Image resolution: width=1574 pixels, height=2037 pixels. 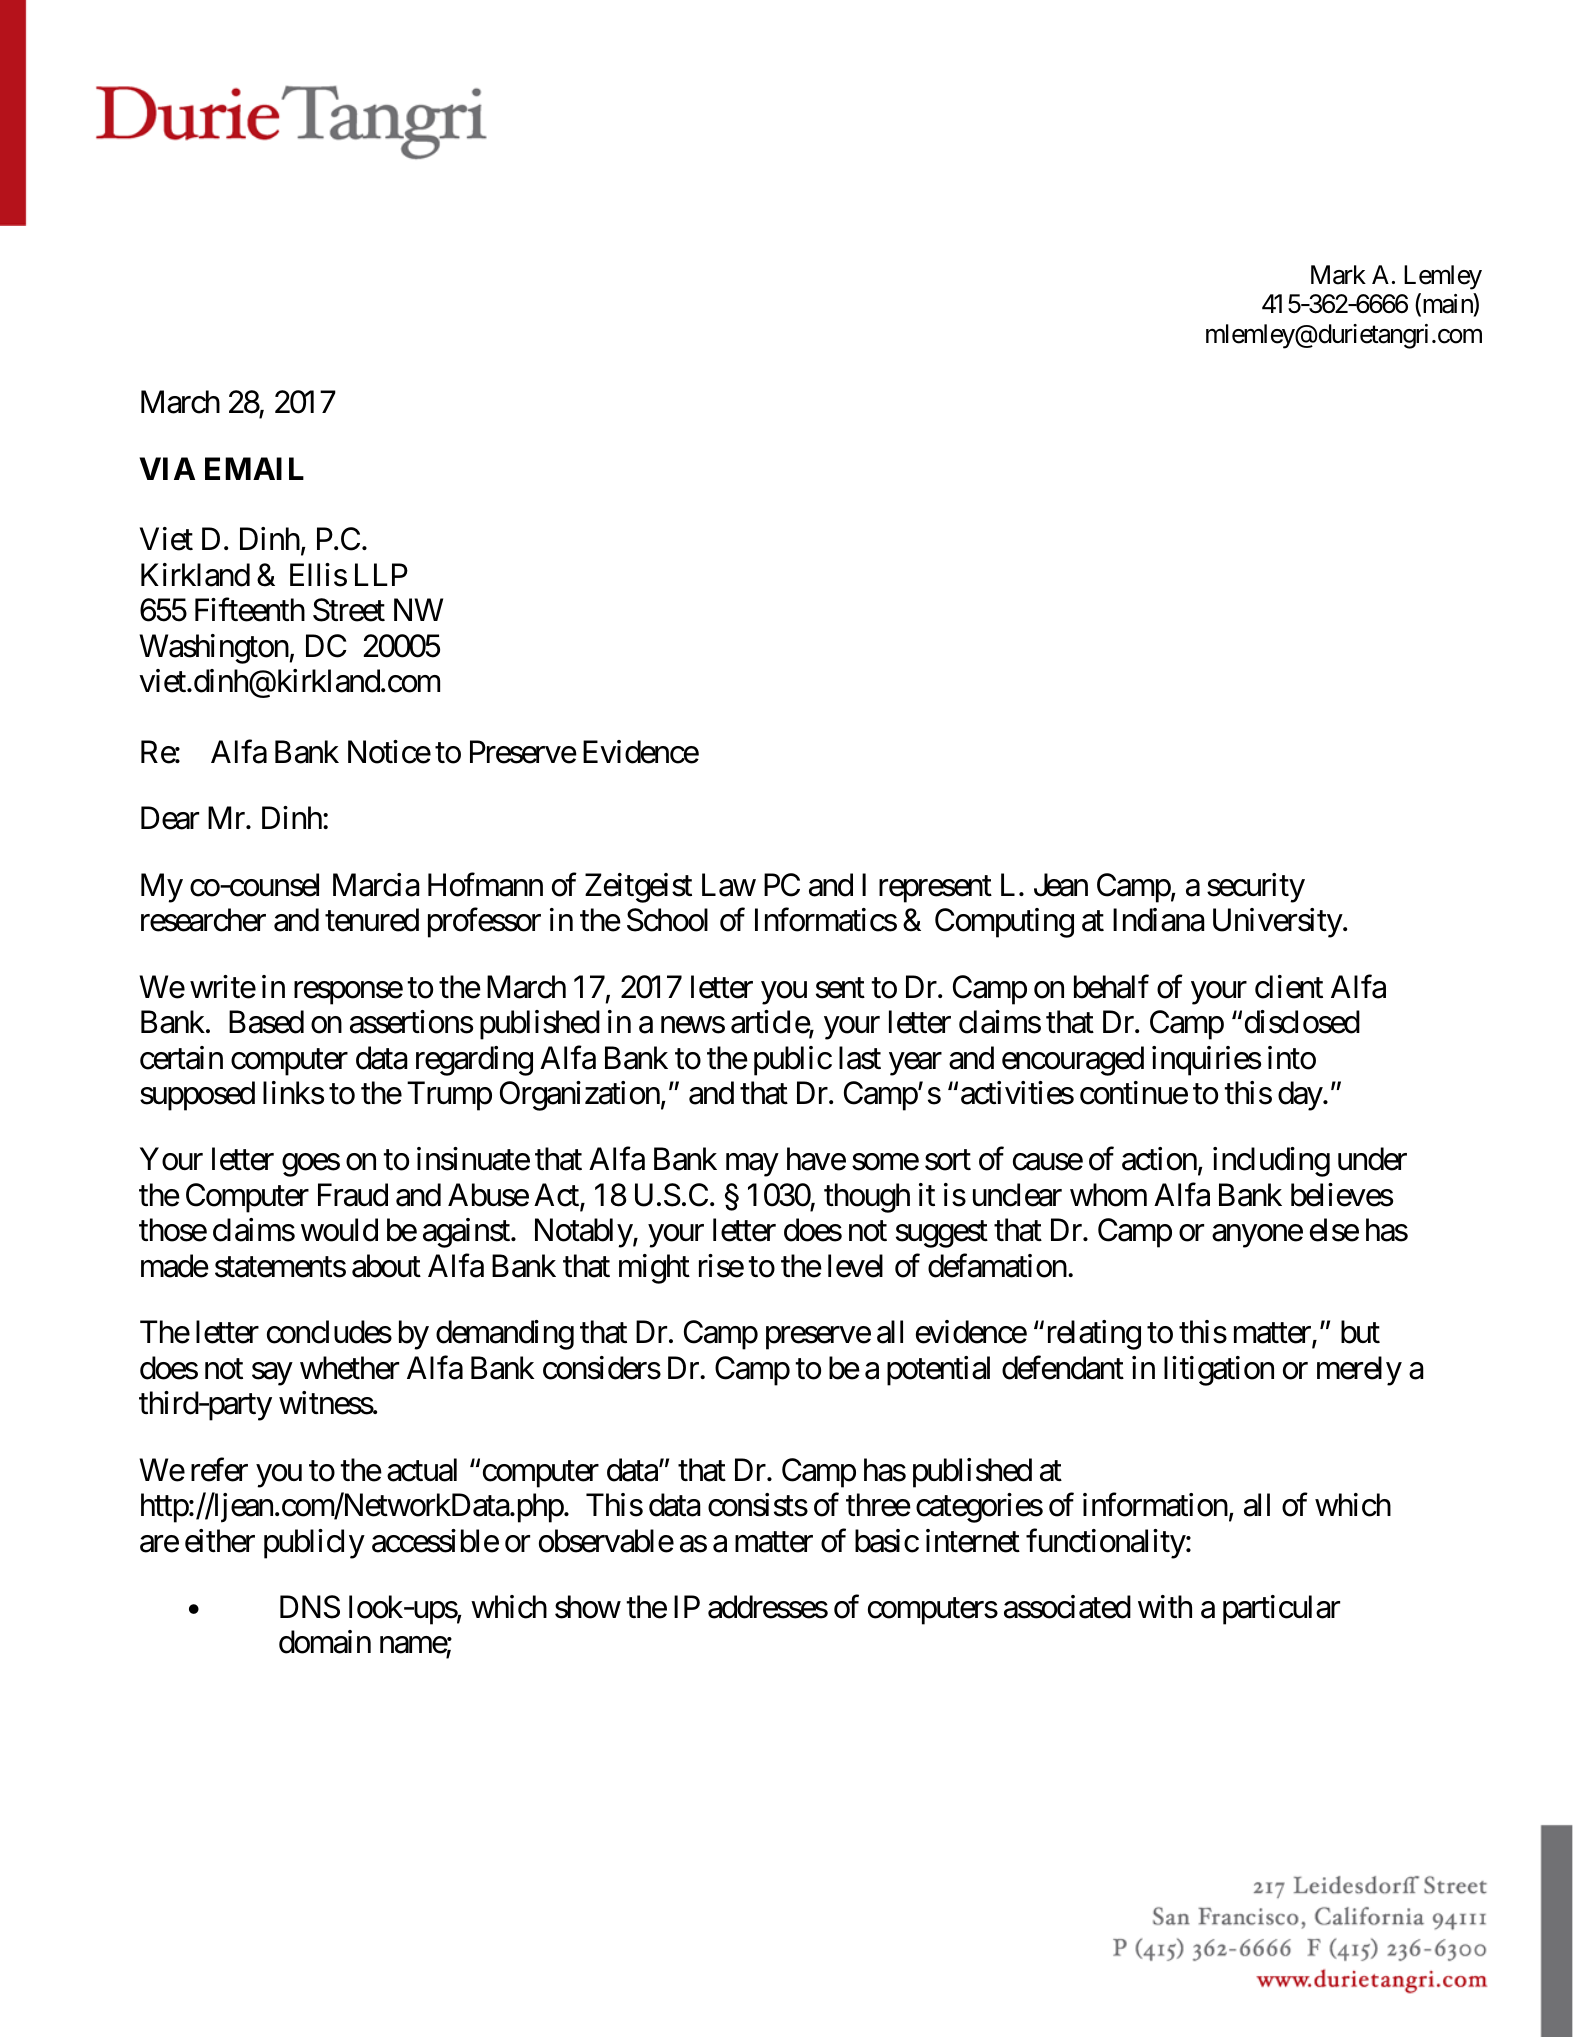 I want to click on tenured, so click(x=372, y=920).
